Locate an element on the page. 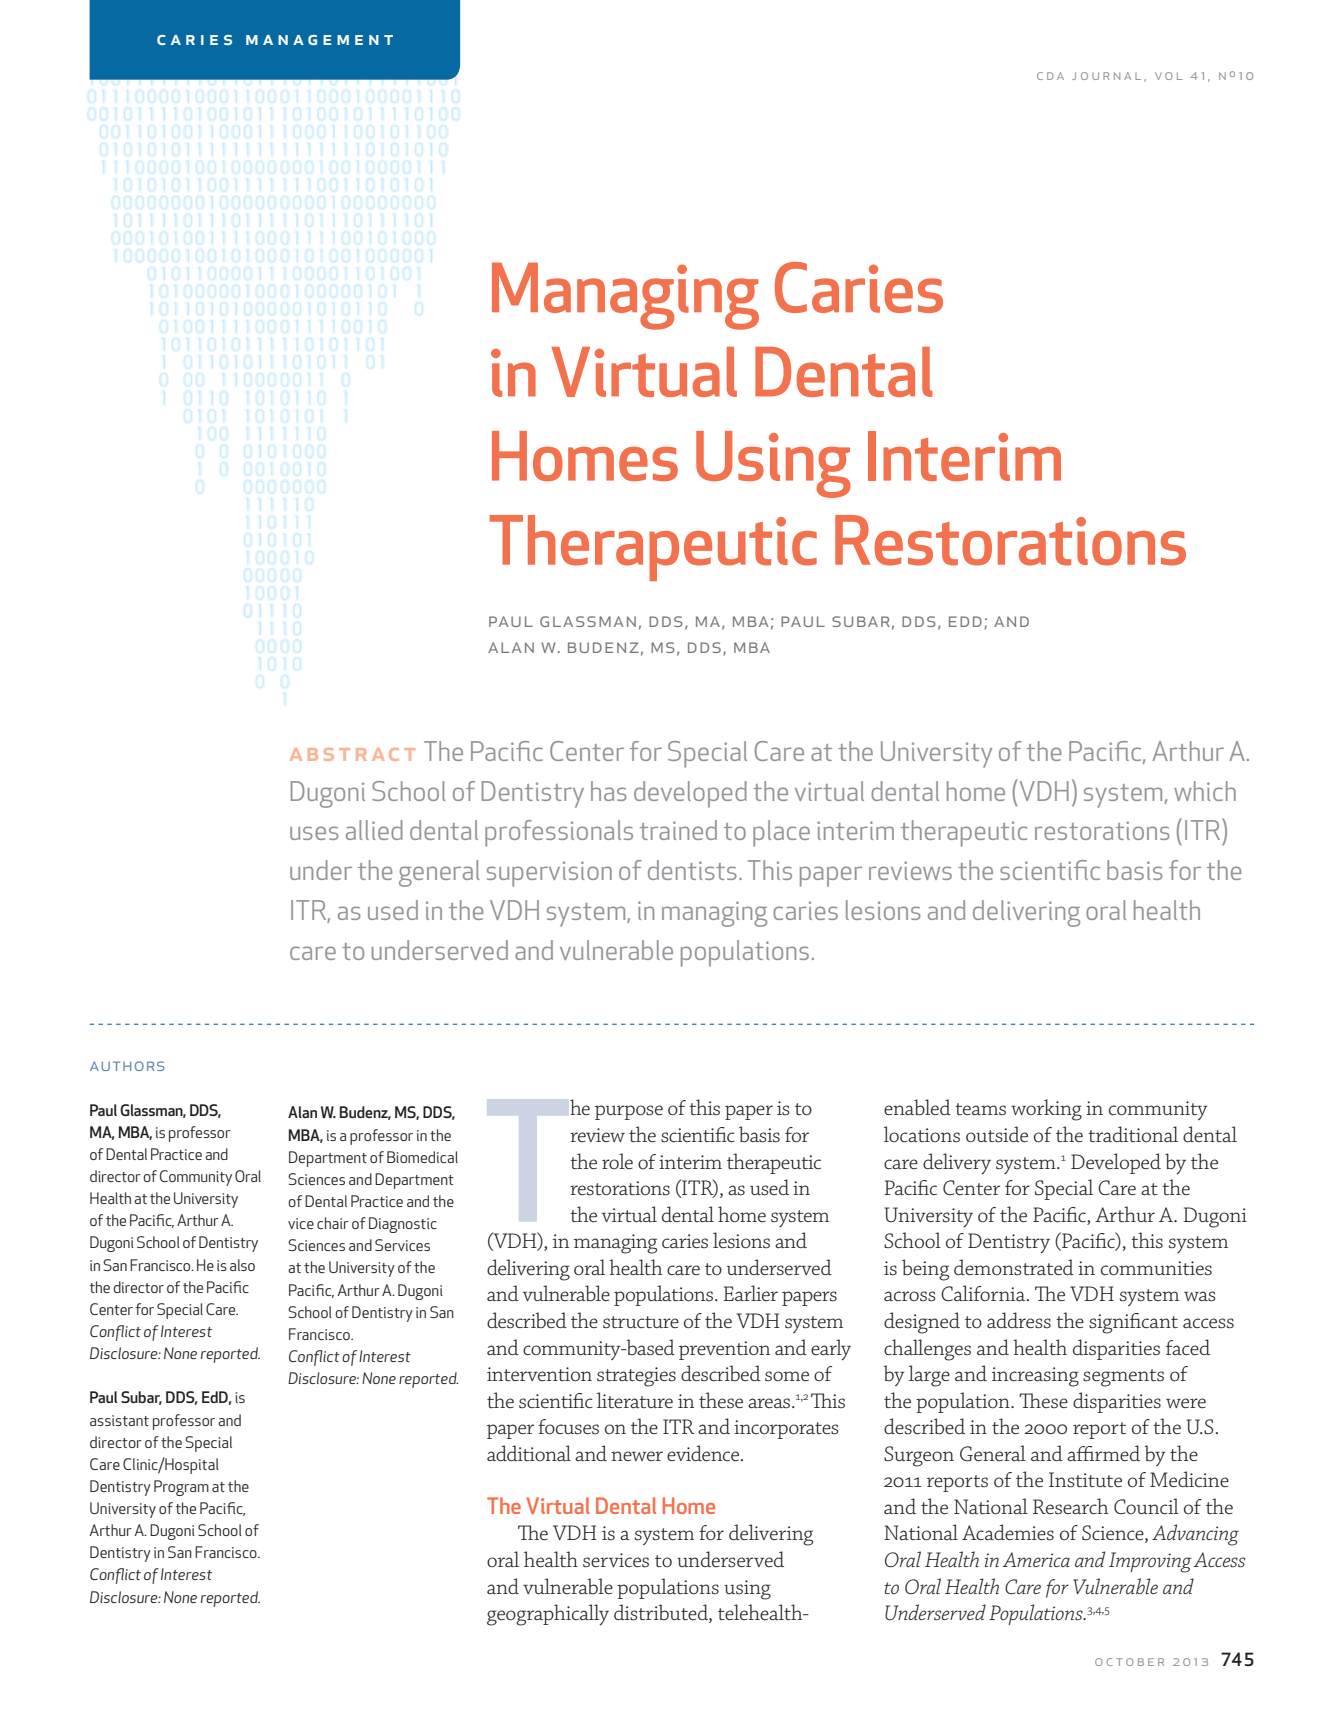 The image size is (1334, 1733). Program is located at coordinates (181, 1488).
